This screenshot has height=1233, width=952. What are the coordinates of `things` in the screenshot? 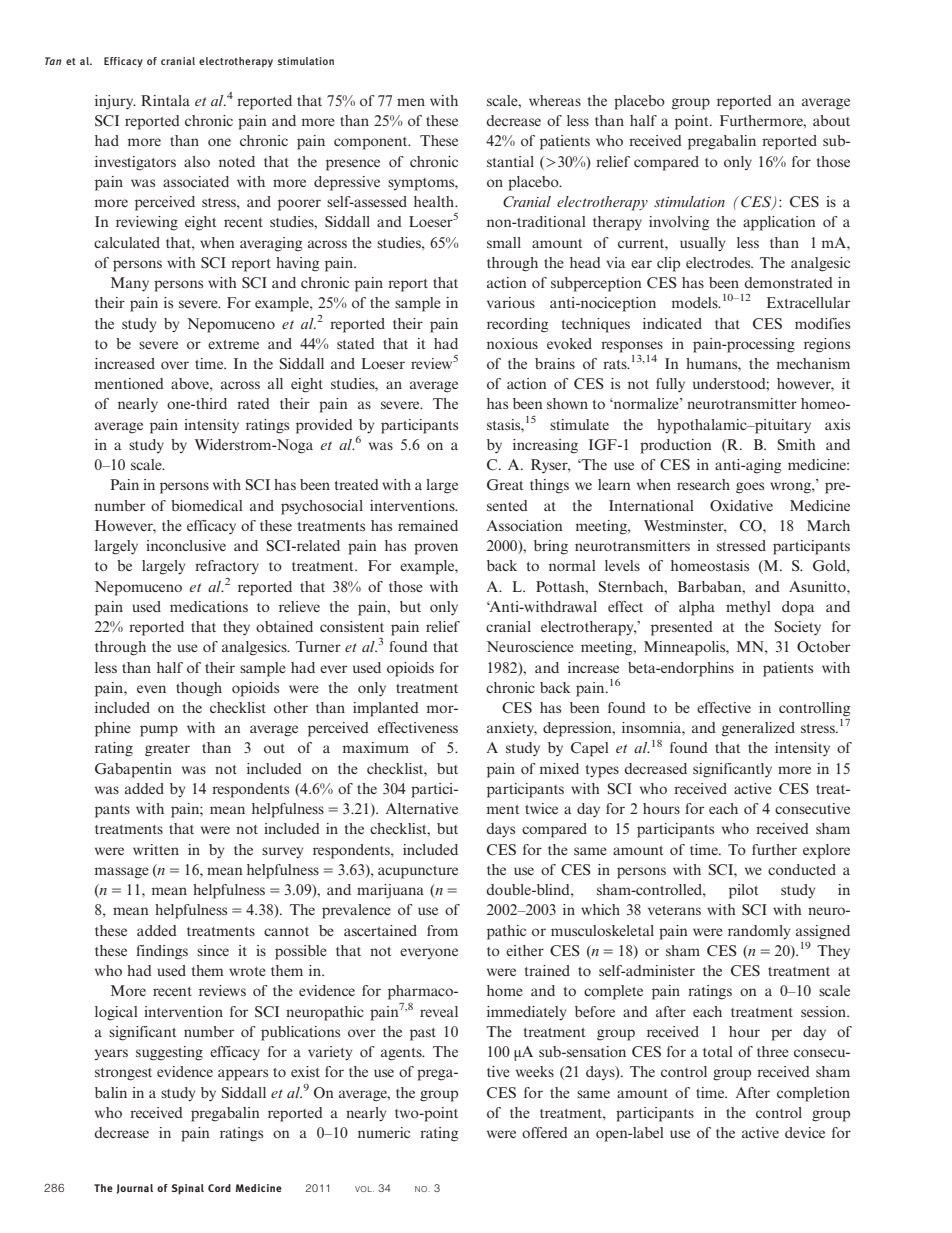 It's located at (549, 486).
